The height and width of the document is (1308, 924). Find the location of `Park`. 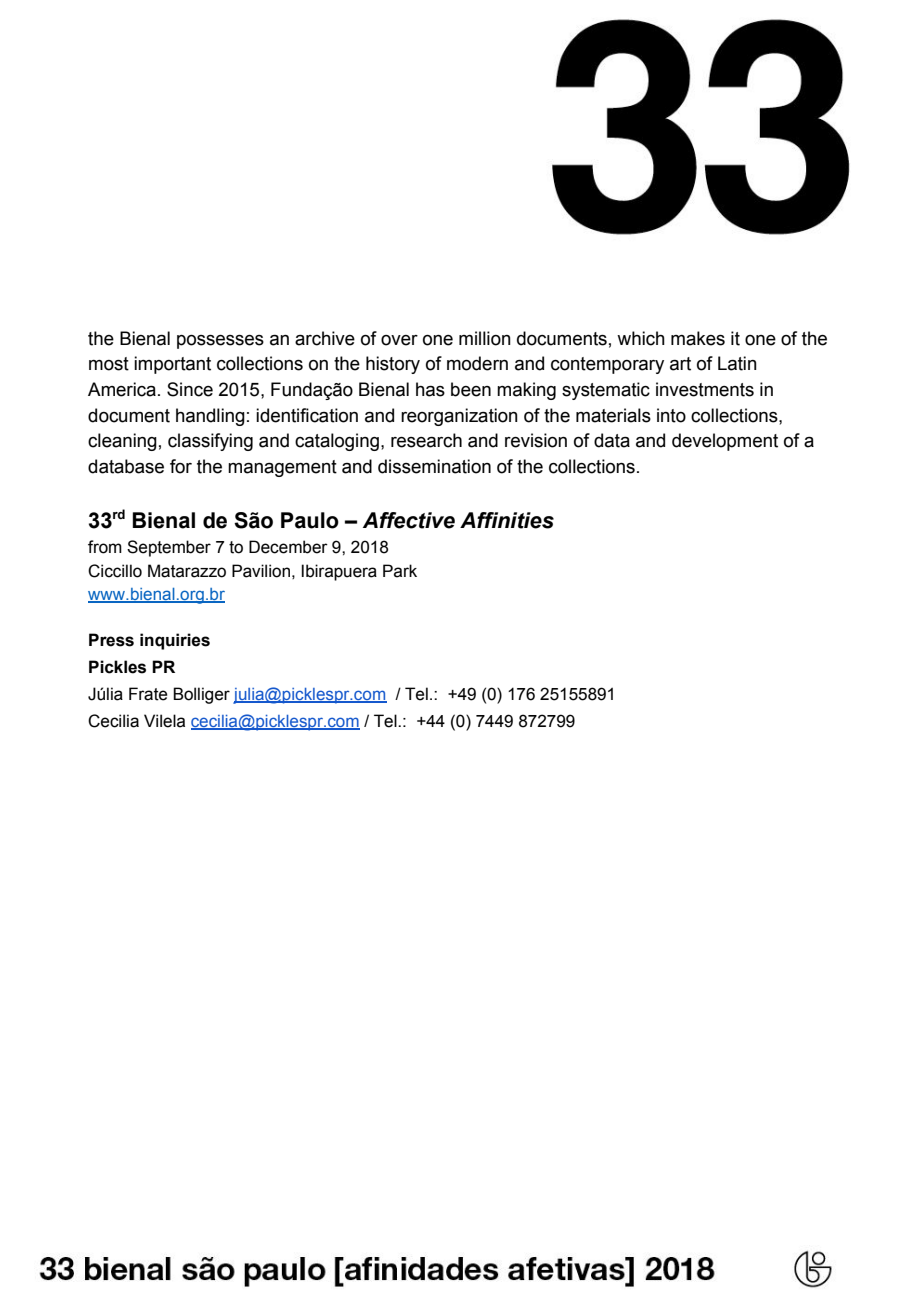

Park is located at coordinates (400, 571).
